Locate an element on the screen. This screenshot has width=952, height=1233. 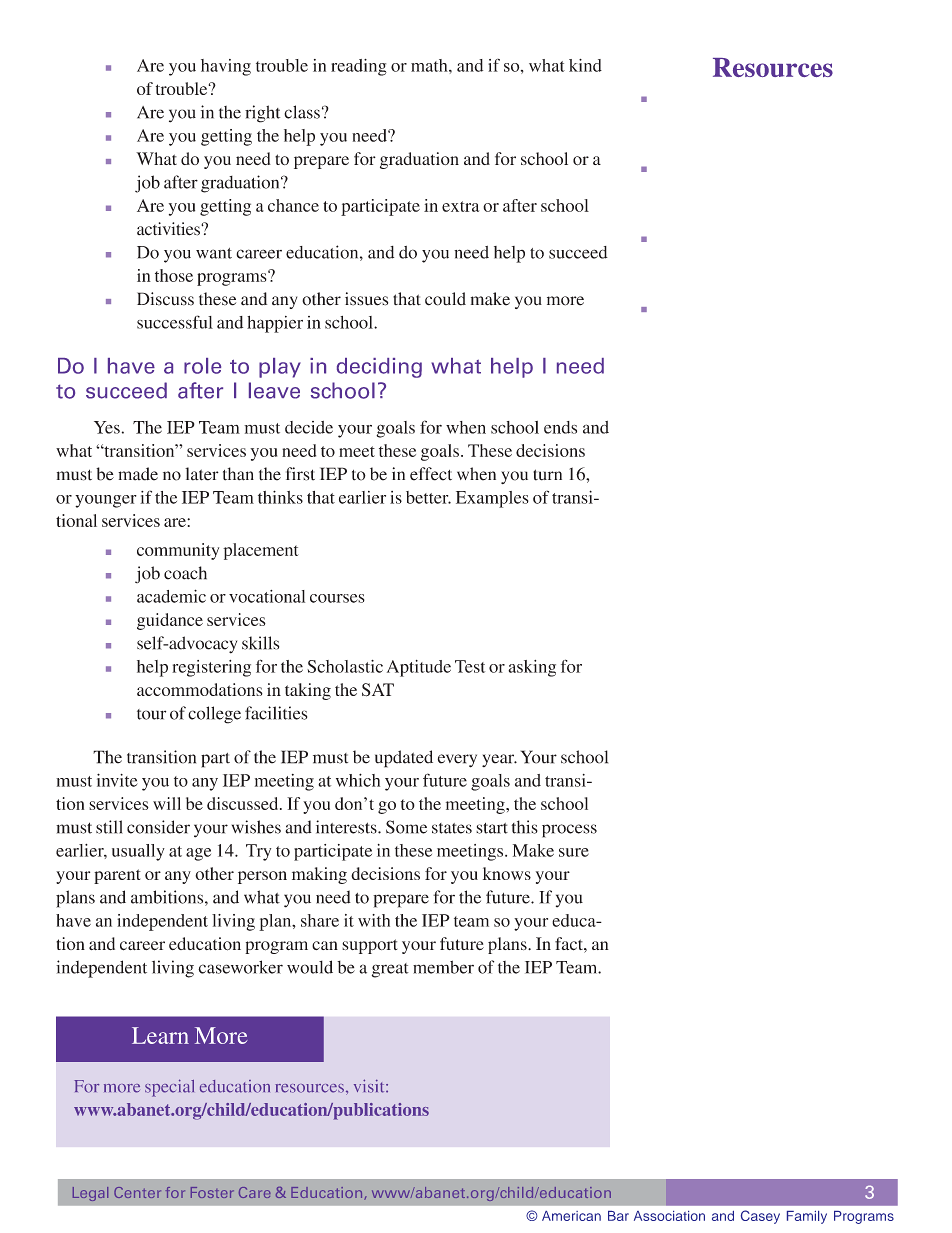
kind is located at coordinates (585, 65).
